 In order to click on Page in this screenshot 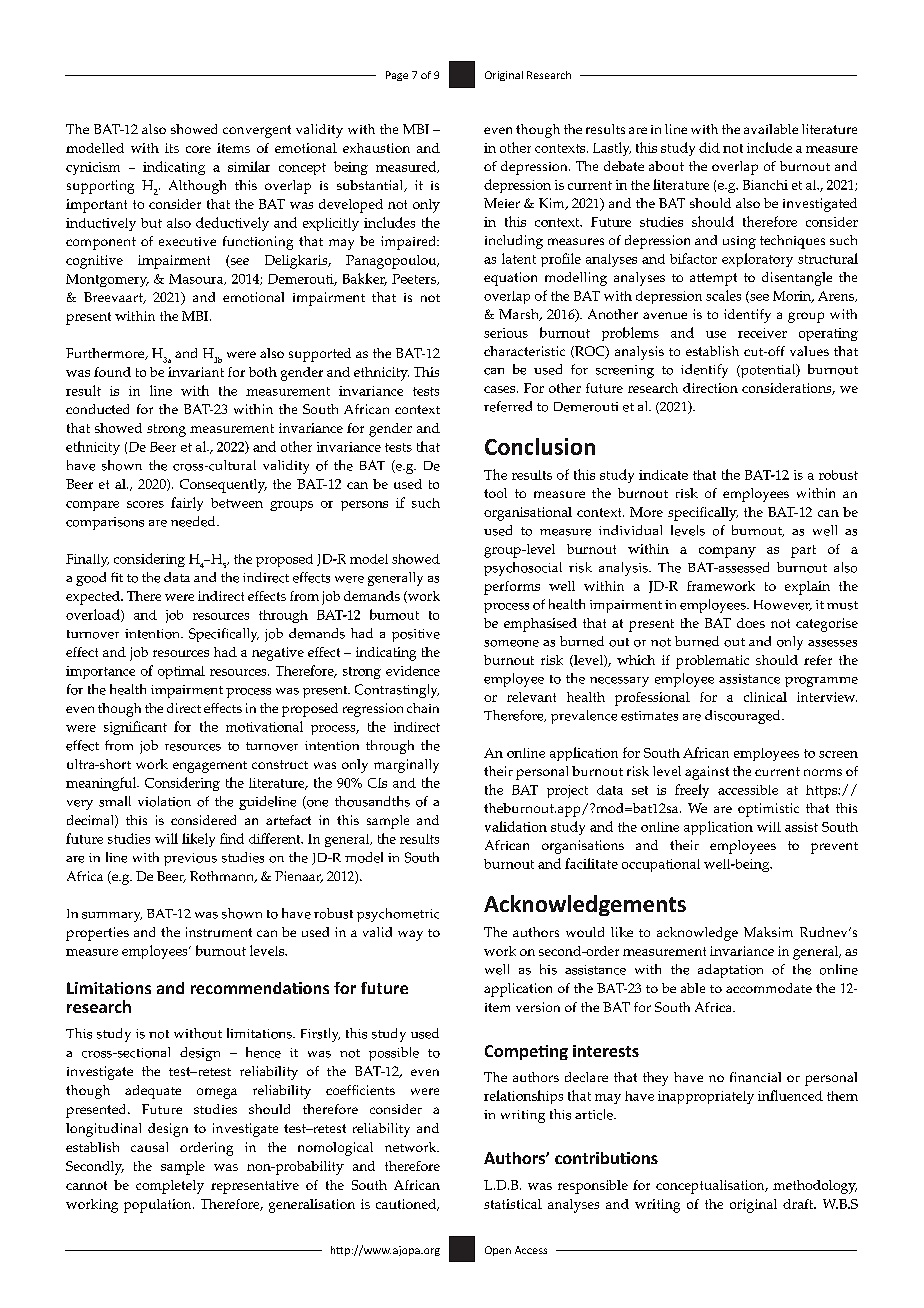, I will do `click(397, 76)`.
